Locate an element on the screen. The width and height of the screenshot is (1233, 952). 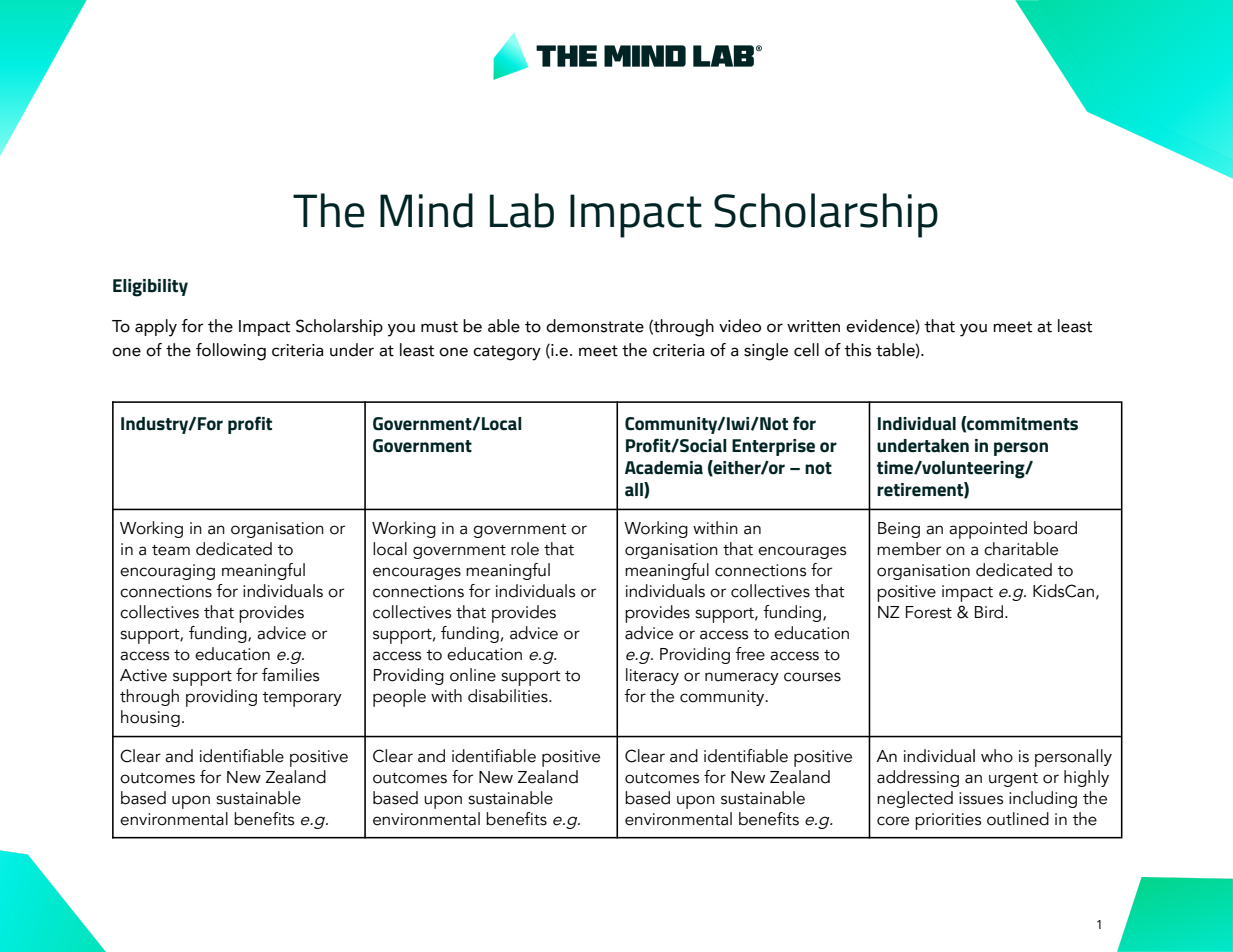
role is located at coordinates (525, 549).
